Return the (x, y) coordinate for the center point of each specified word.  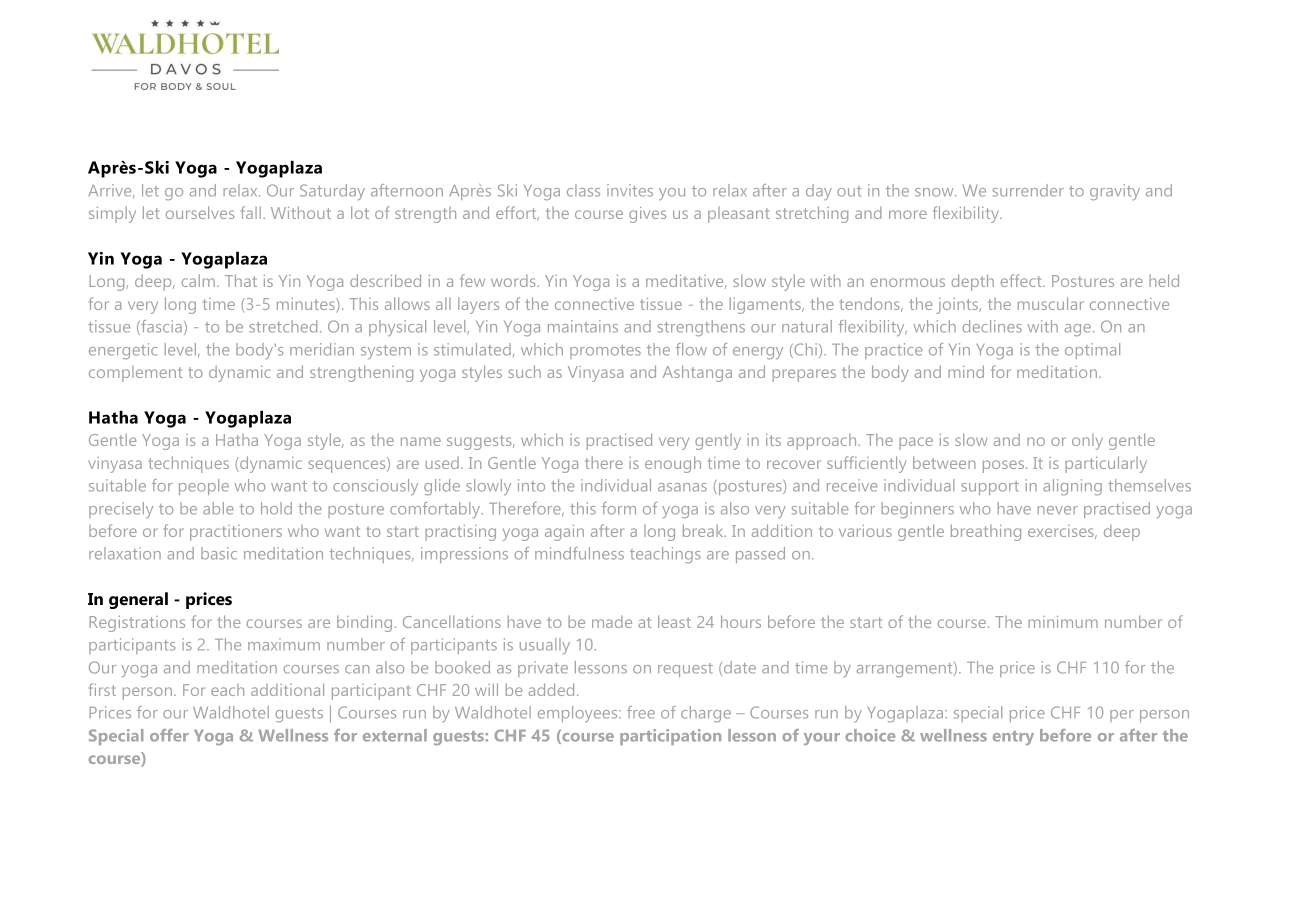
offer (169, 735)
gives (647, 215)
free (641, 712)
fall (251, 212)
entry (1013, 738)
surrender (1028, 190)
